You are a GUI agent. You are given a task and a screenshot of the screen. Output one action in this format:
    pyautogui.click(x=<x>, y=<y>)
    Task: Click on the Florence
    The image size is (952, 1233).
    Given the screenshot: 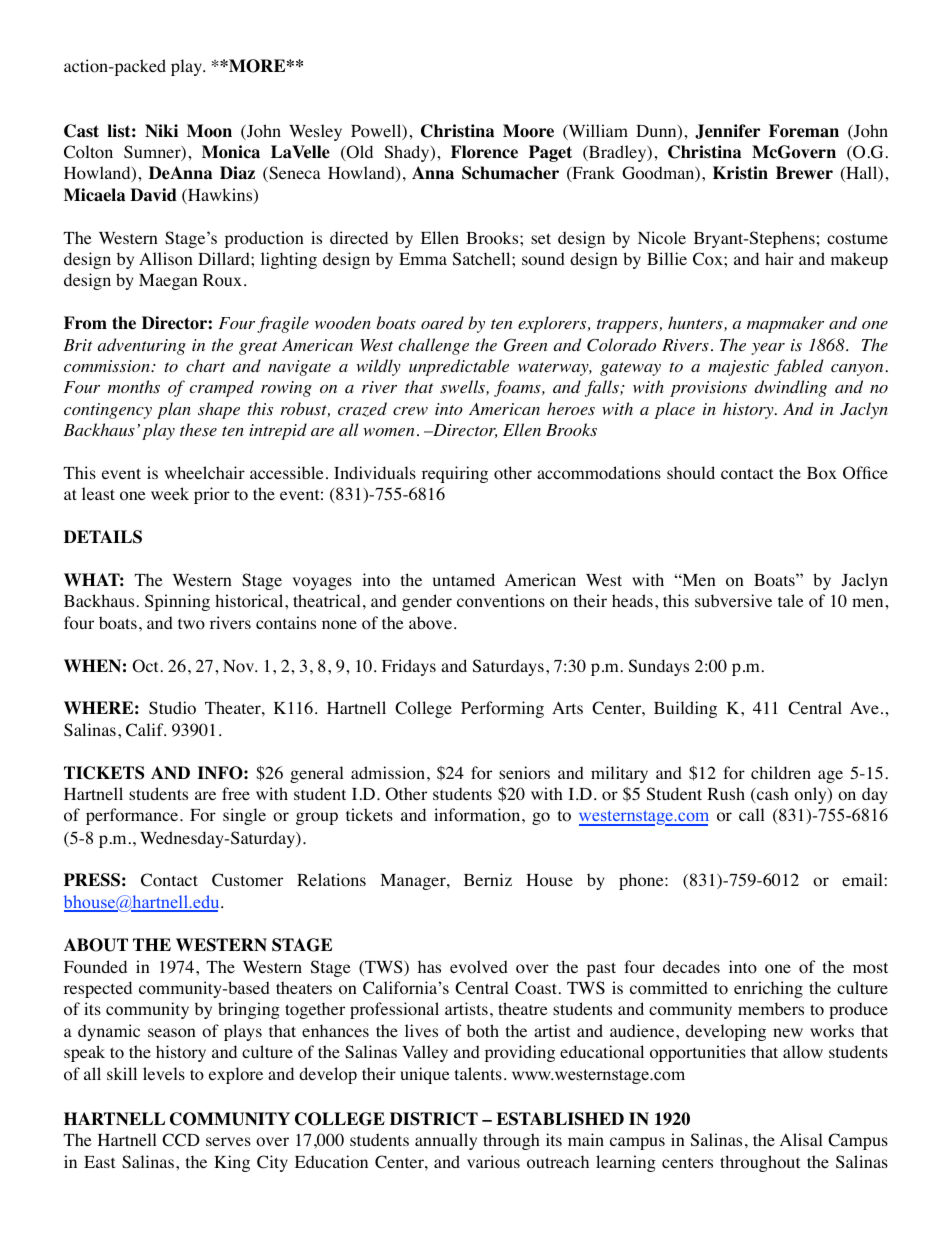 What is the action you would take?
    pyautogui.click(x=484, y=152)
